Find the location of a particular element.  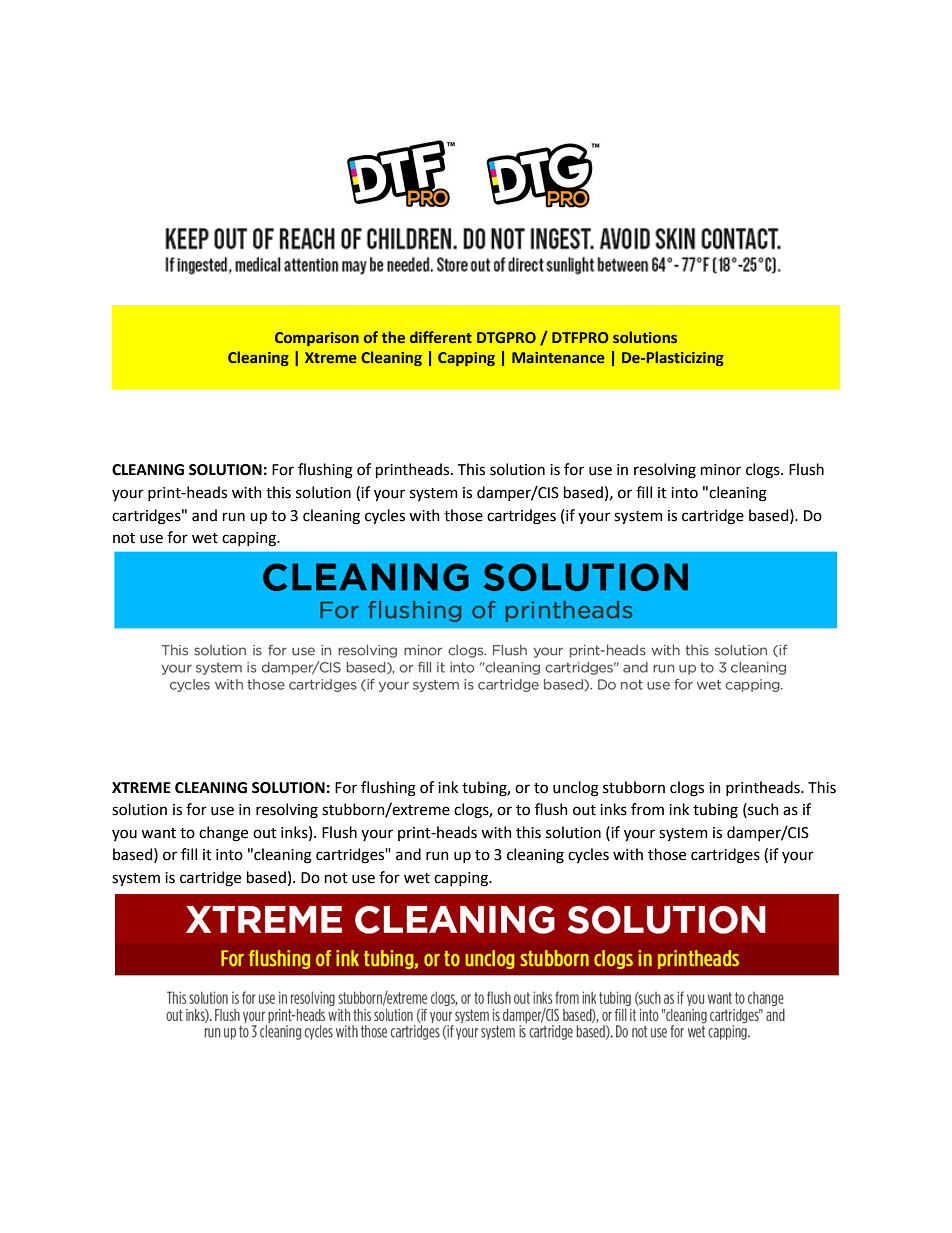

Comparison is located at coordinates (317, 339).
